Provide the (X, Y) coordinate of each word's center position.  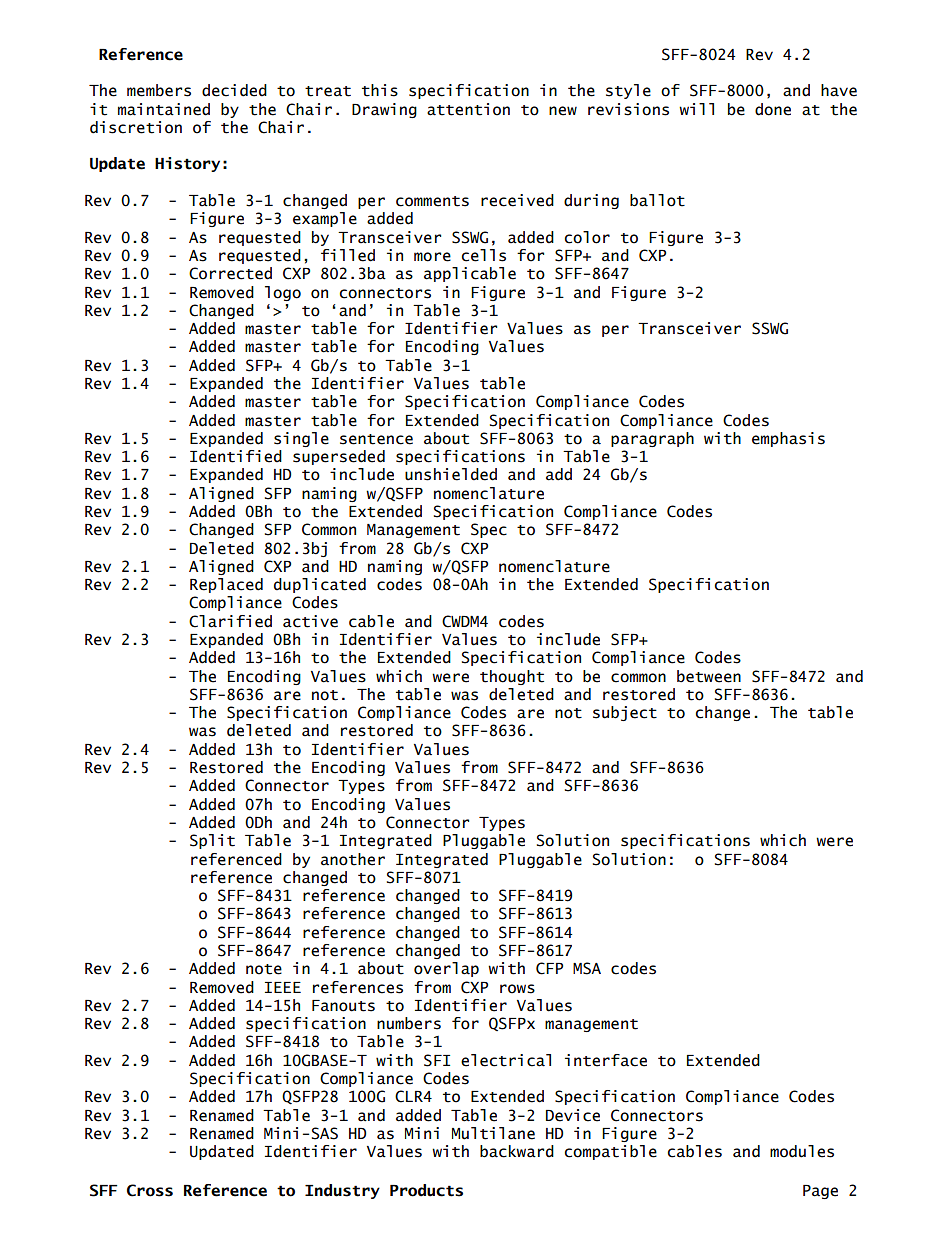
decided (234, 90)
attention (468, 109)
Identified (236, 456)
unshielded (451, 474)
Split (212, 841)
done (773, 109)
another (353, 859)
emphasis (788, 439)
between (709, 676)
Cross (150, 1190)
